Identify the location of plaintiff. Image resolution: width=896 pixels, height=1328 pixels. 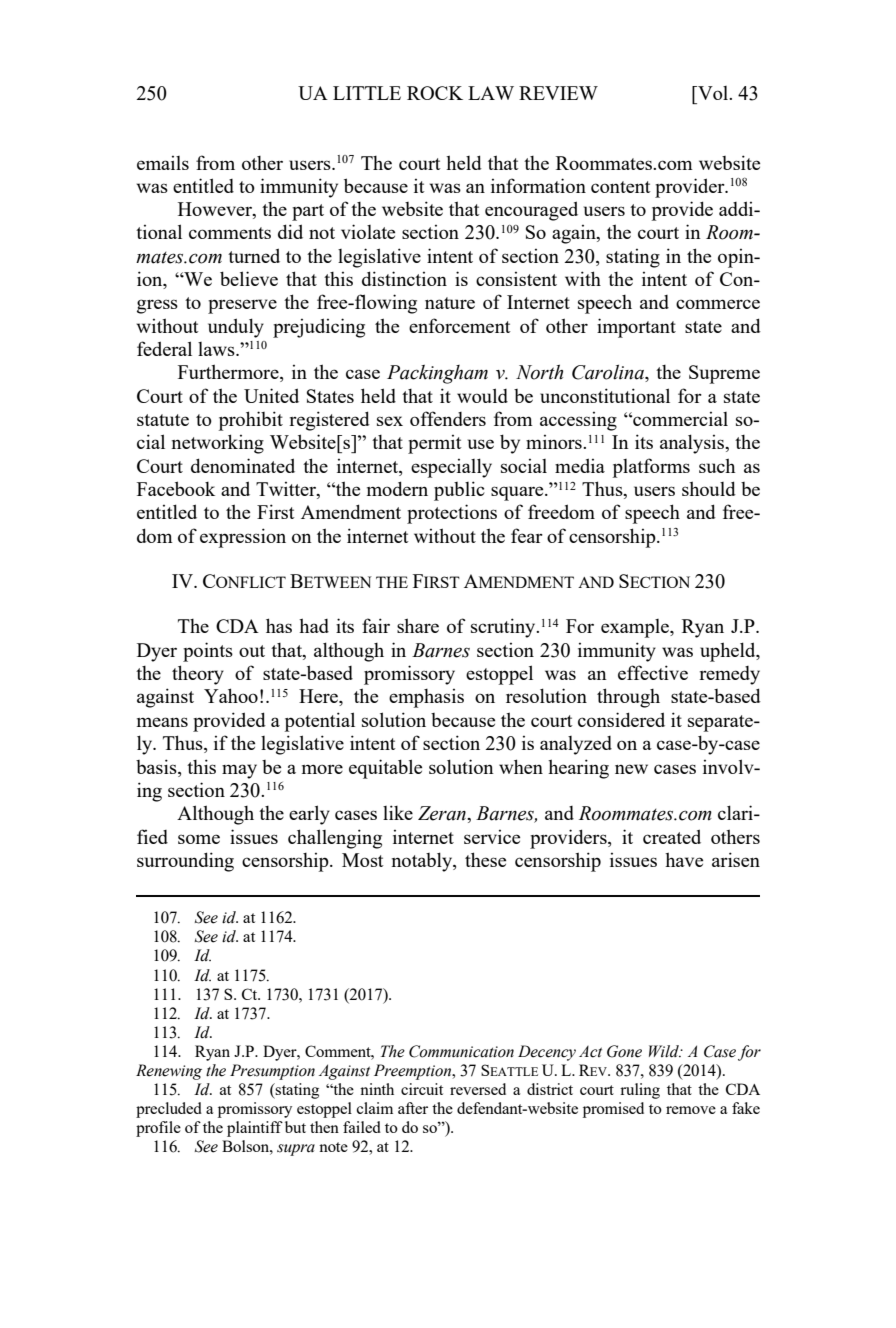
(255, 1129).
